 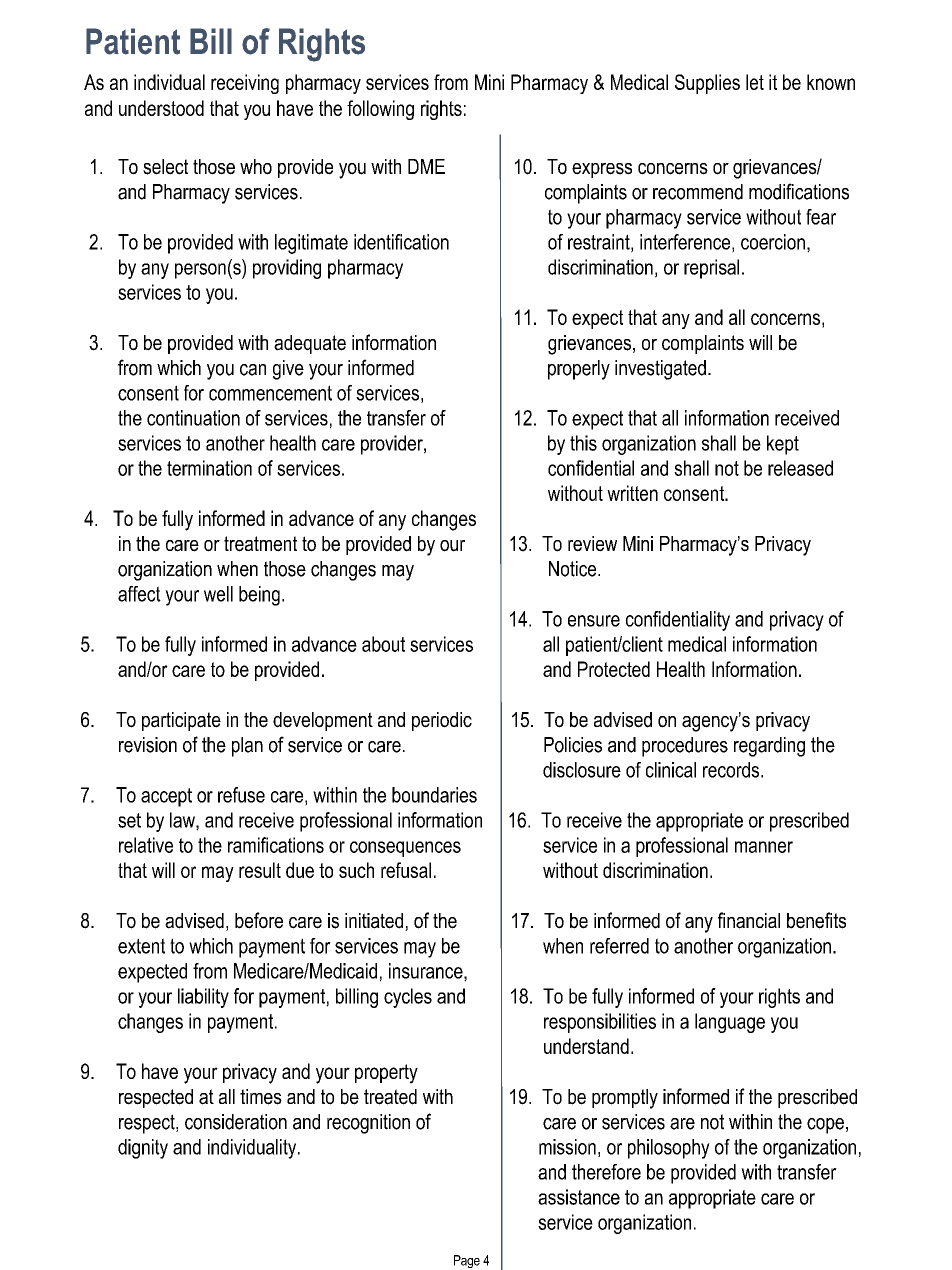 I want to click on dignity, so click(x=143, y=1149).
